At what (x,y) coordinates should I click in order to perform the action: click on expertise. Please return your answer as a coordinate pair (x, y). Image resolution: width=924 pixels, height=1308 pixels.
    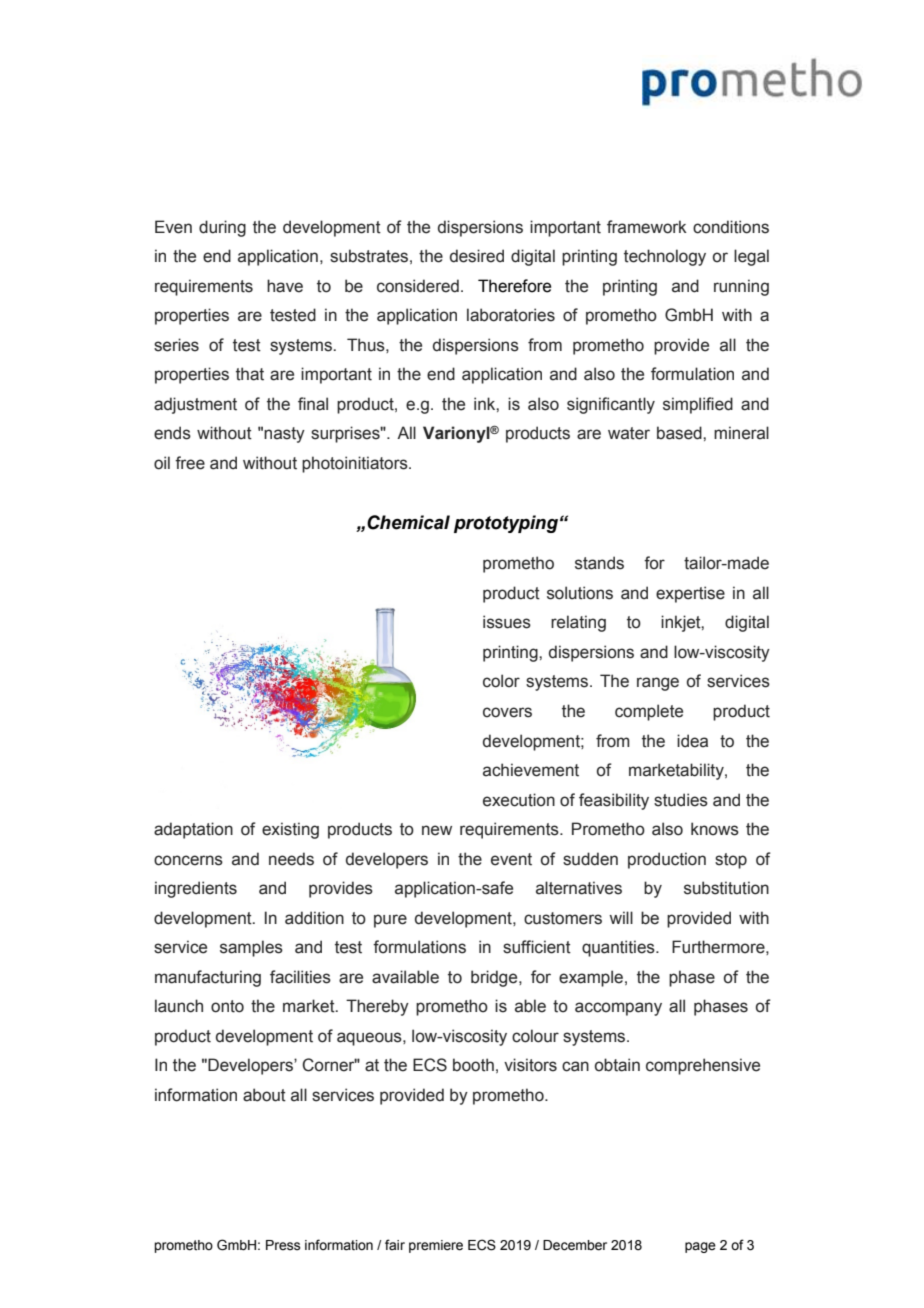
    Looking at the image, I should click on (690, 594).
